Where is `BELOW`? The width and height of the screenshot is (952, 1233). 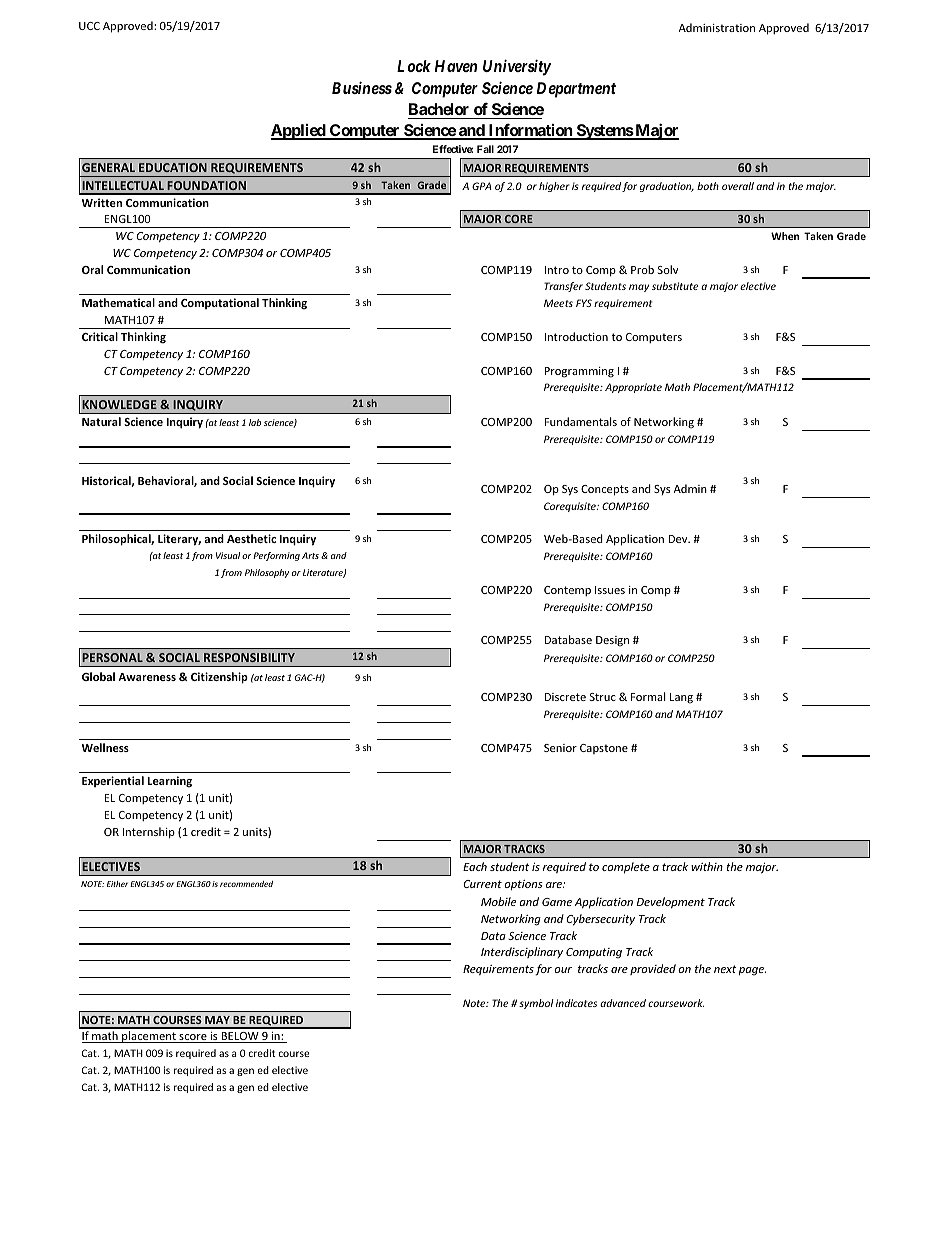
BELOW is located at coordinates (240, 1037).
